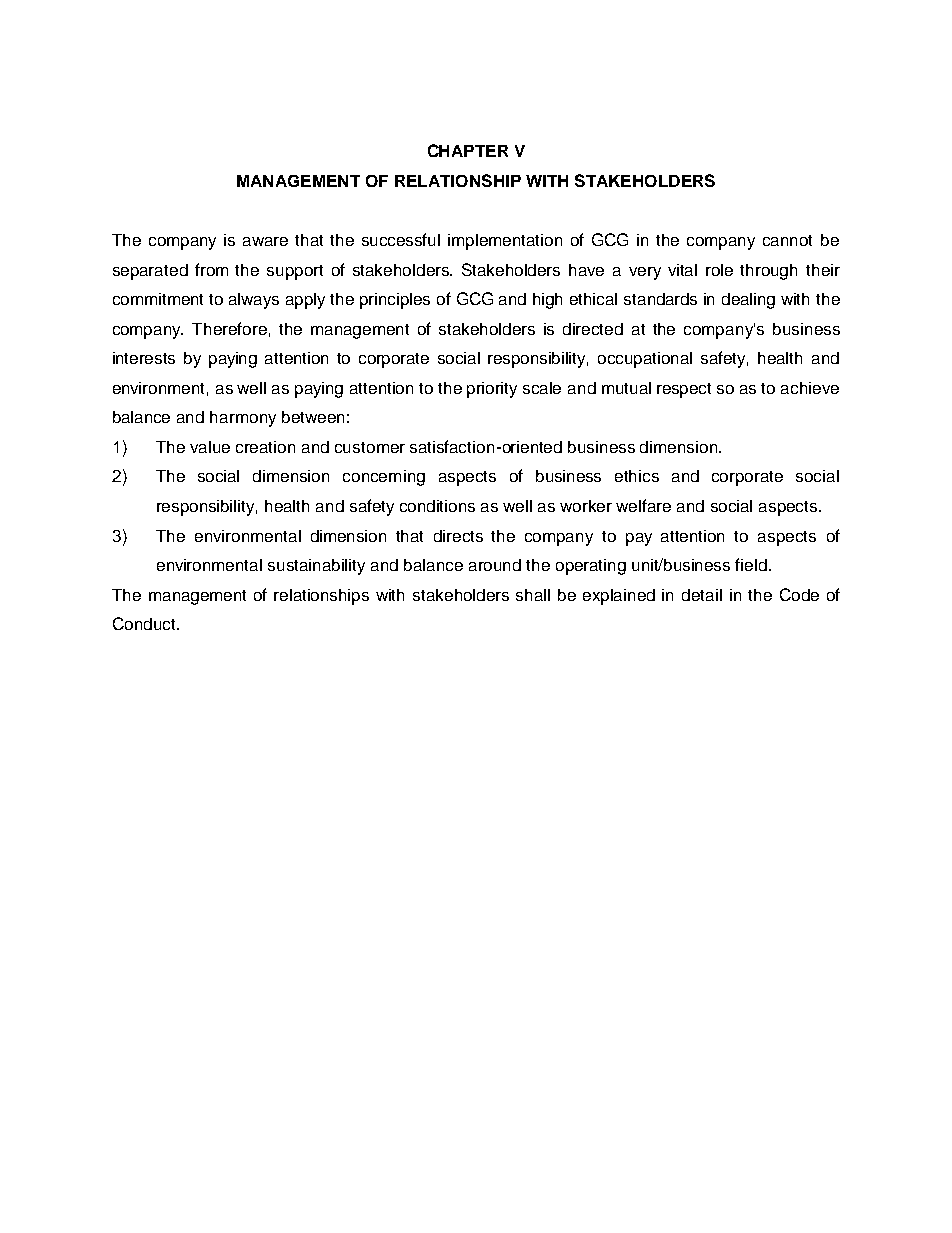 The width and height of the screenshot is (952, 1233). What do you see at coordinates (243, 419) in the screenshot?
I see `harmony` at bounding box center [243, 419].
